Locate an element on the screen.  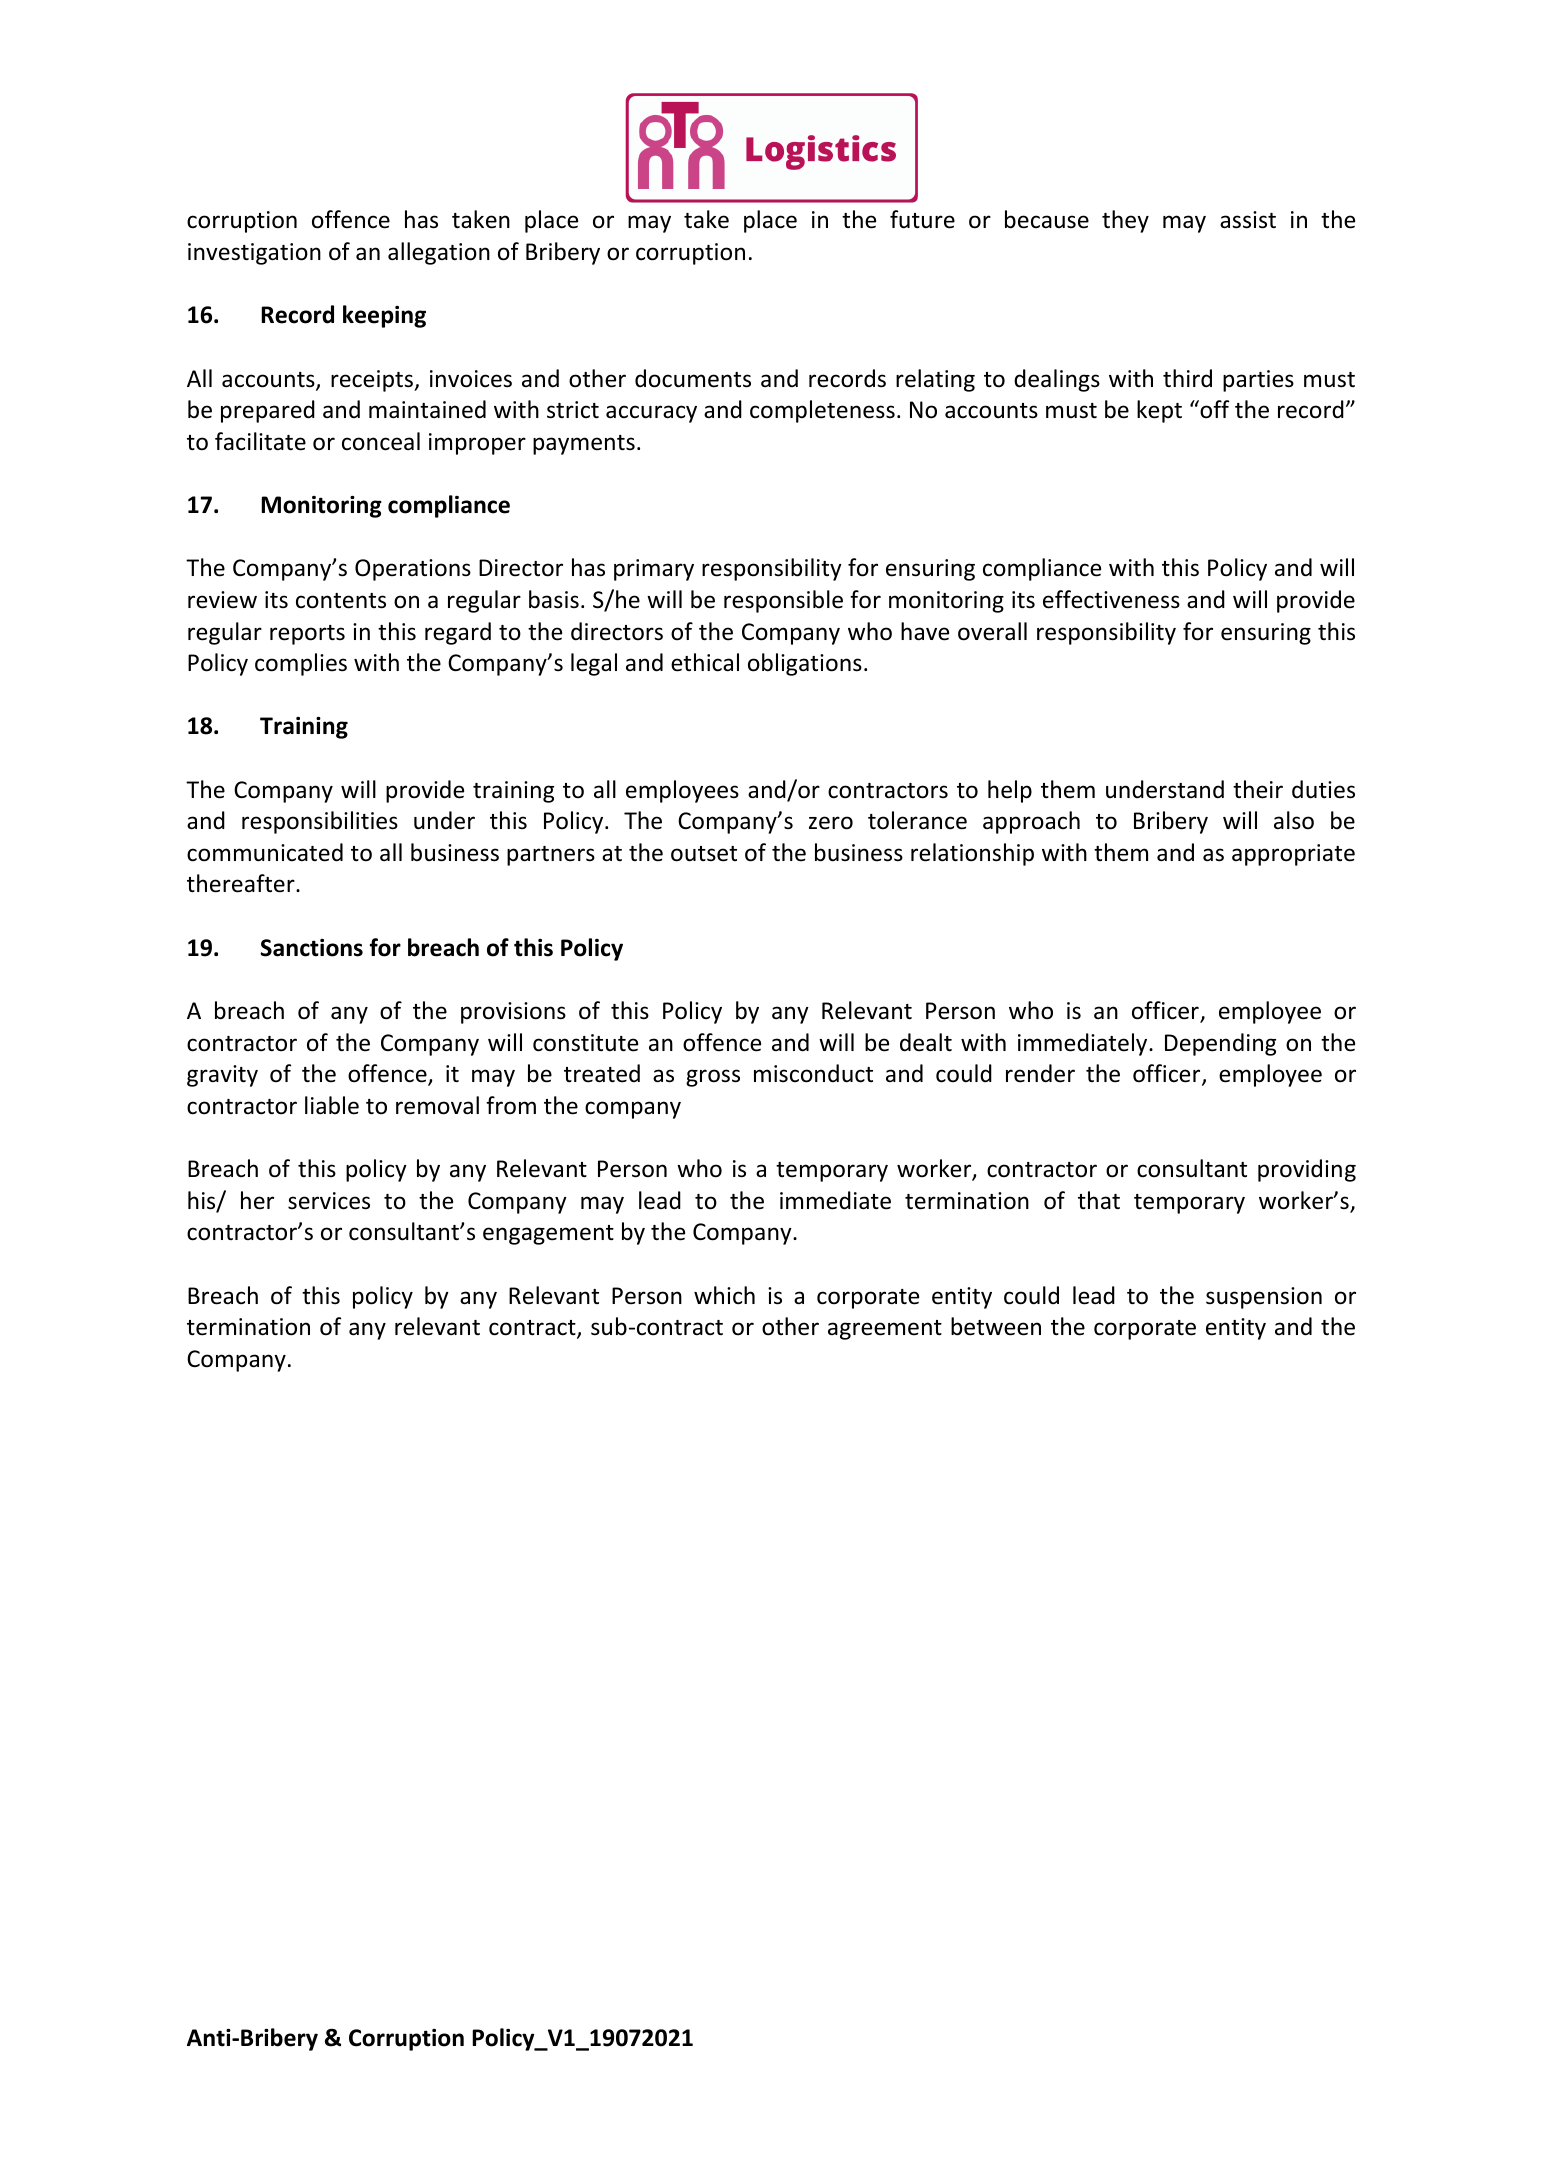
communicated is located at coordinates (265, 852).
